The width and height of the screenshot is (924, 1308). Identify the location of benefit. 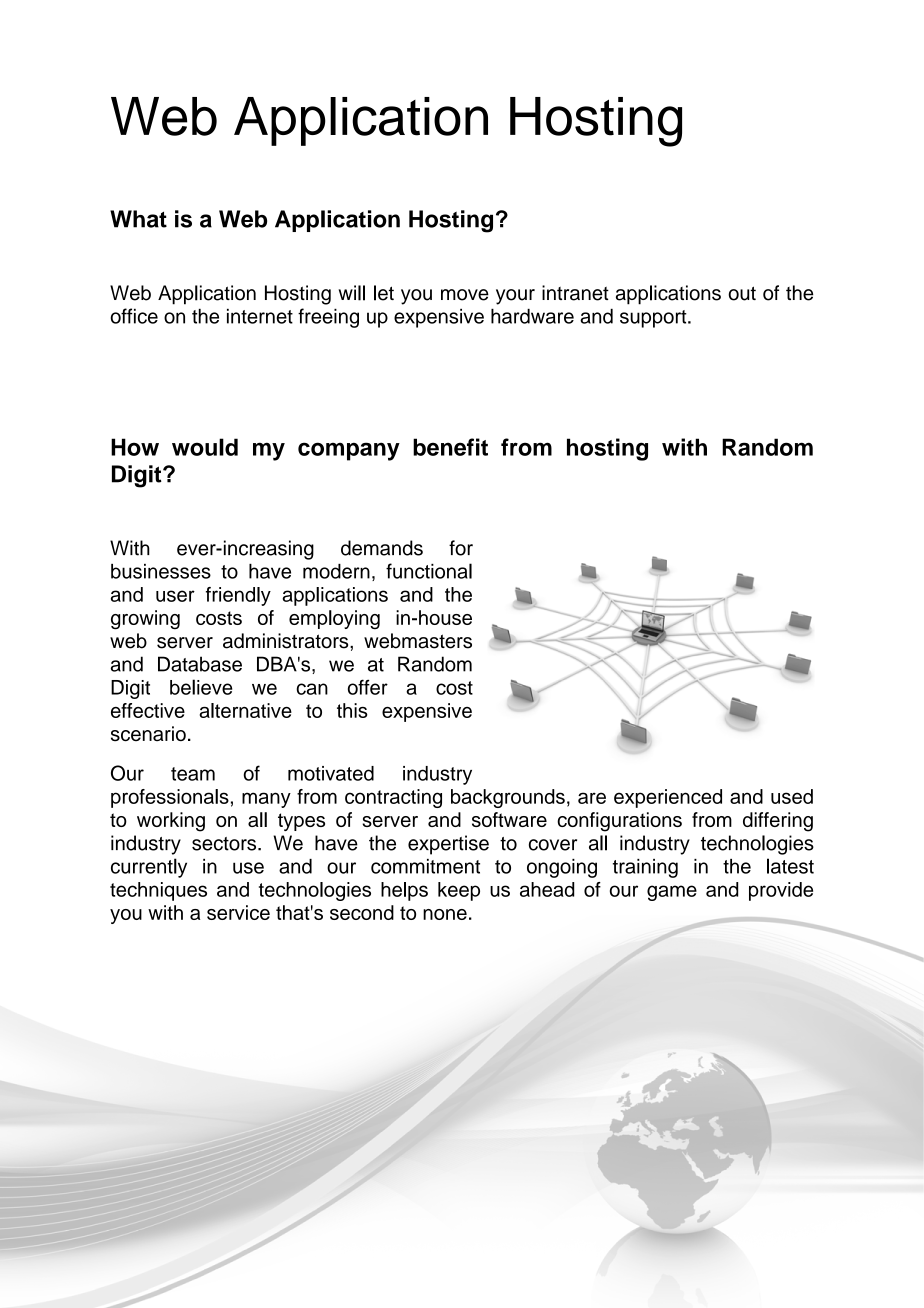
(450, 447).
